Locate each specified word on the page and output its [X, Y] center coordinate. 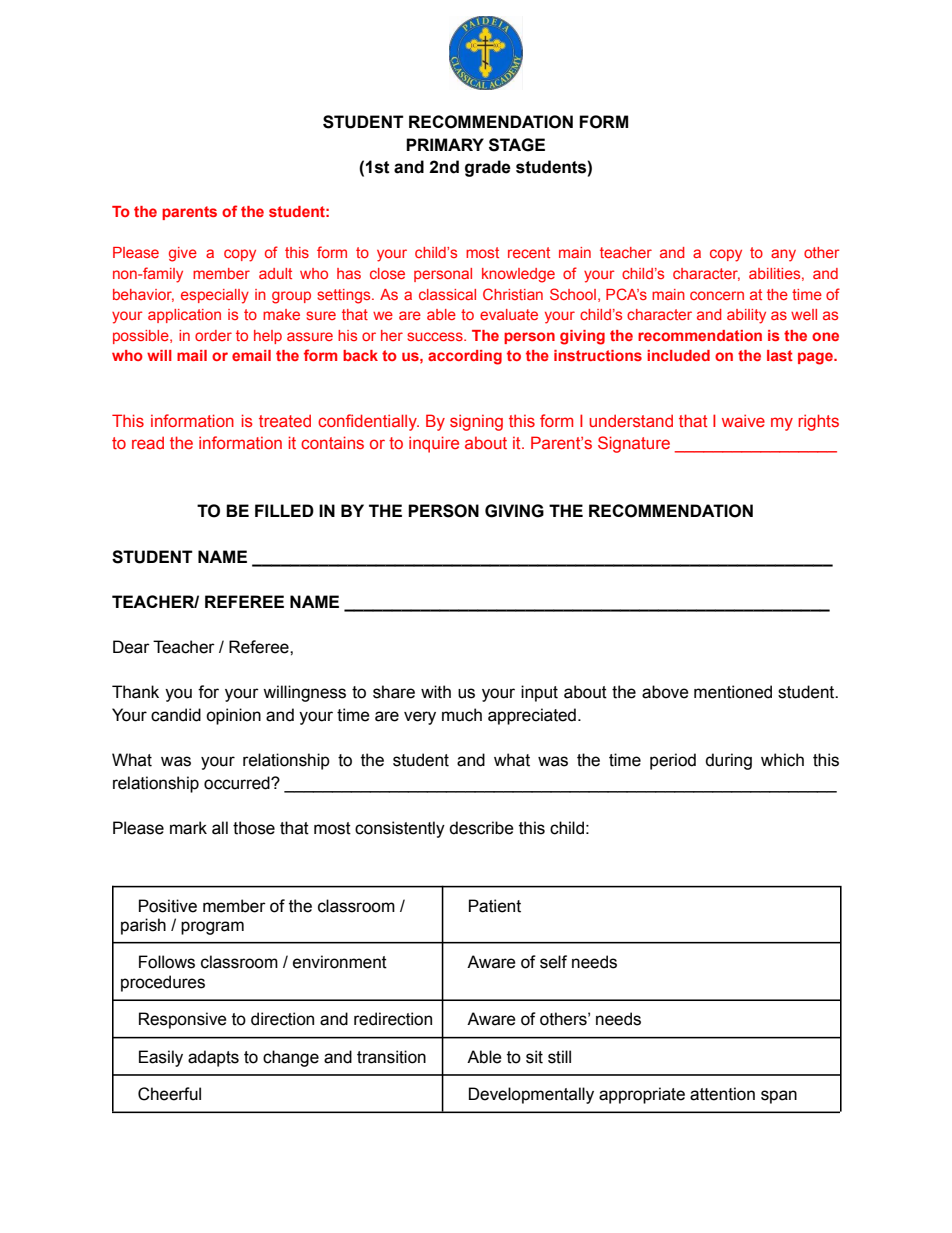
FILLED [284, 510]
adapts [213, 1058]
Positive [168, 906]
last [780, 355]
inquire [434, 444]
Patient [495, 906]
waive [743, 420]
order [213, 335]
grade [488, 168]
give [183, 254]
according [465, 357]
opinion [233, 716]
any [783, 255]
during [728, 761]
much [462, 715]
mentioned [733, 692]
